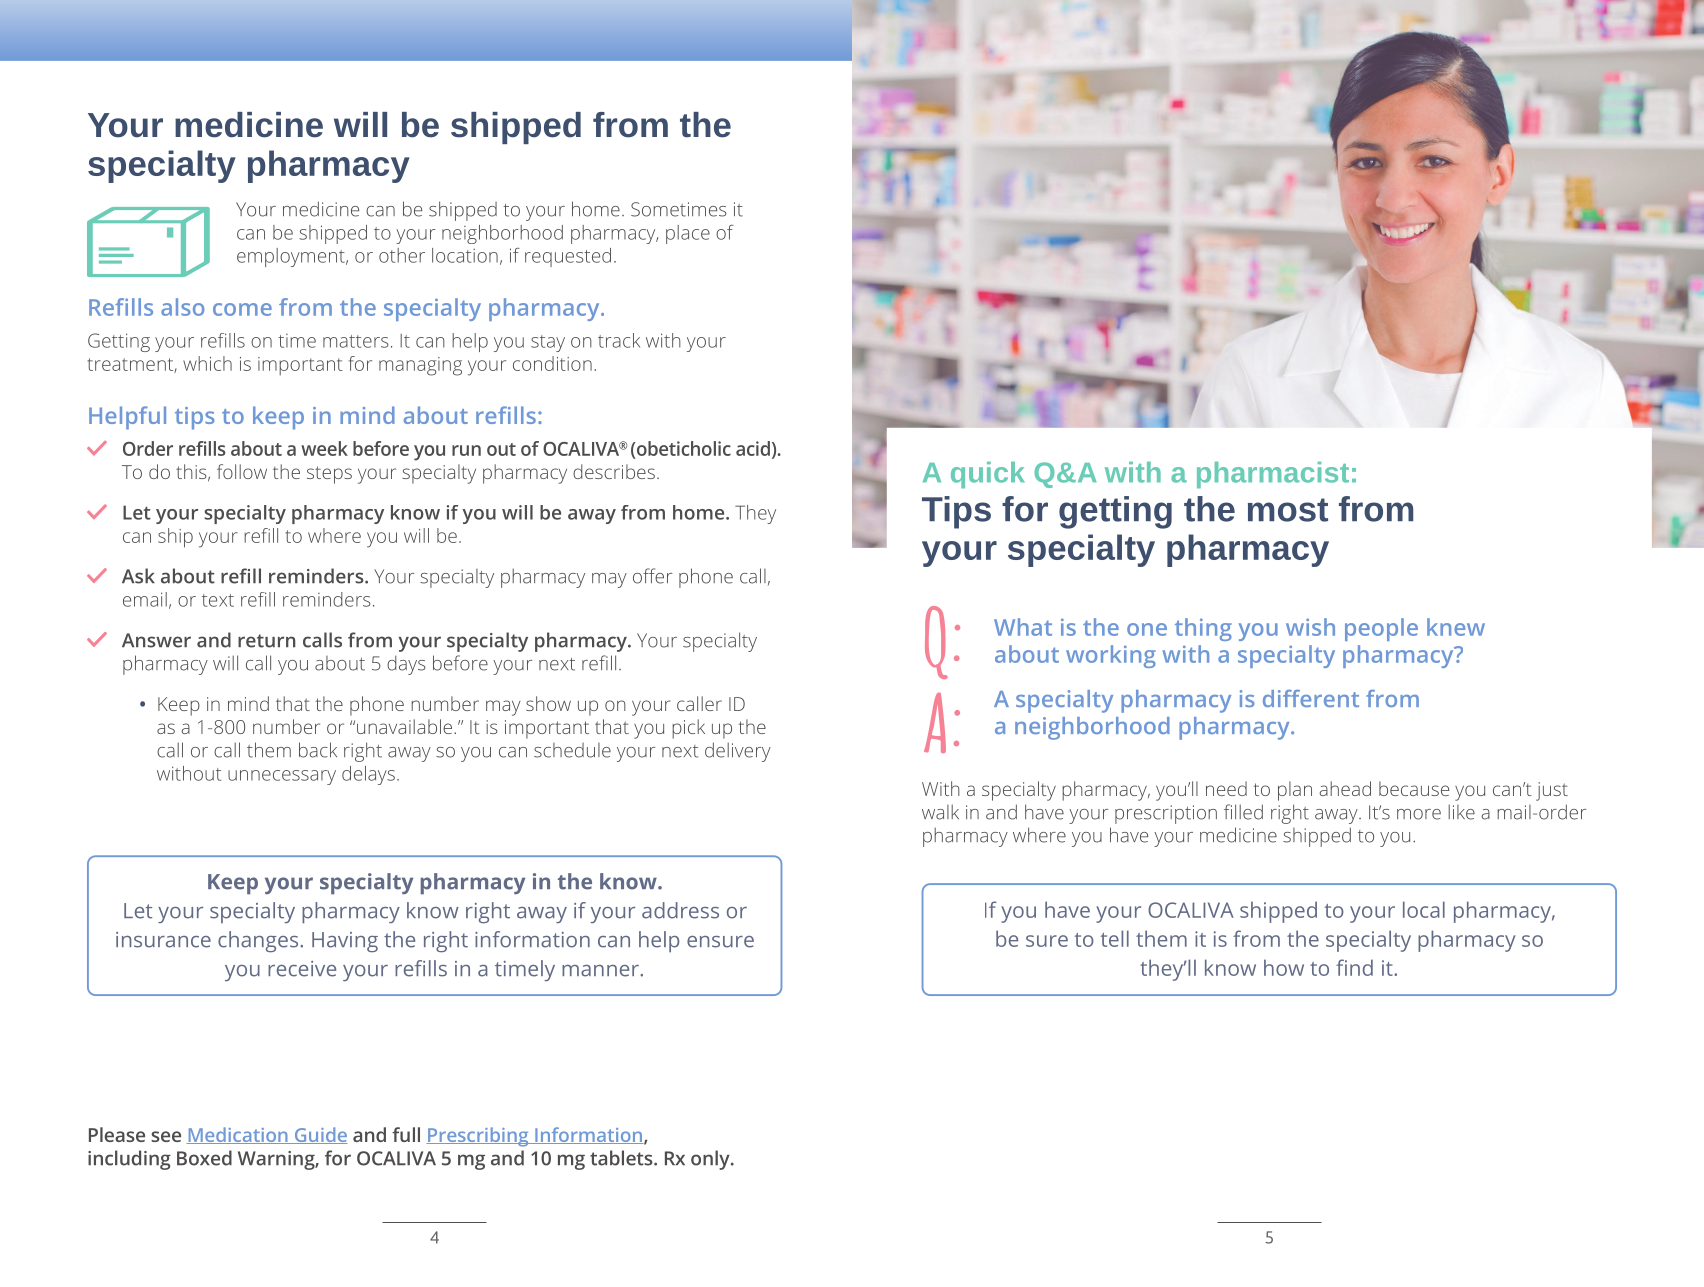  I want to click on place, so click(688, 234).
